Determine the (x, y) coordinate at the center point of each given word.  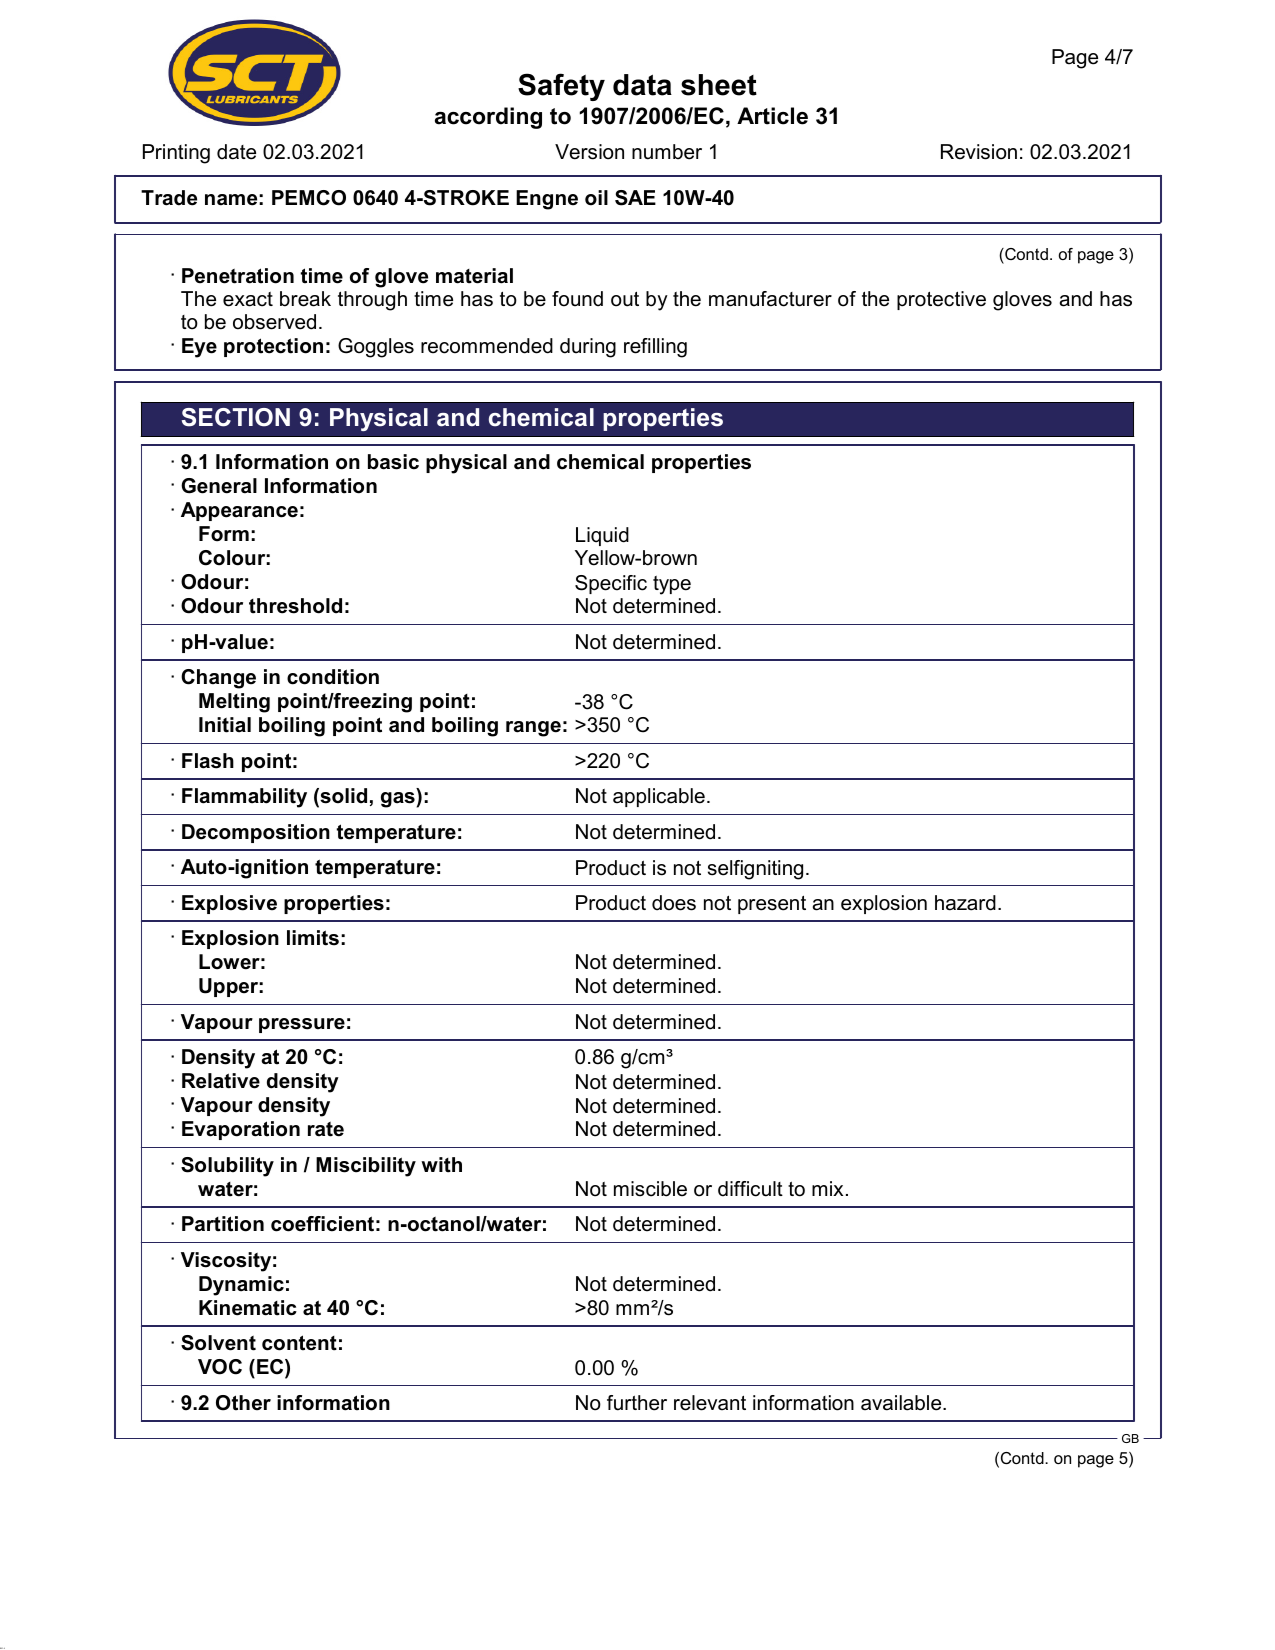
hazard (965, 903)
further (637, 1403)
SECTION (236, 417)
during (588, 348)
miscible (650, 1189)
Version (589, 152)
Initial (225, 725)
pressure (302, 1025)
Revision (979, 152)
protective (941, 300)
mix (827, 1188)
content (299, 1343)
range (533, 729)
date (236, 152)
